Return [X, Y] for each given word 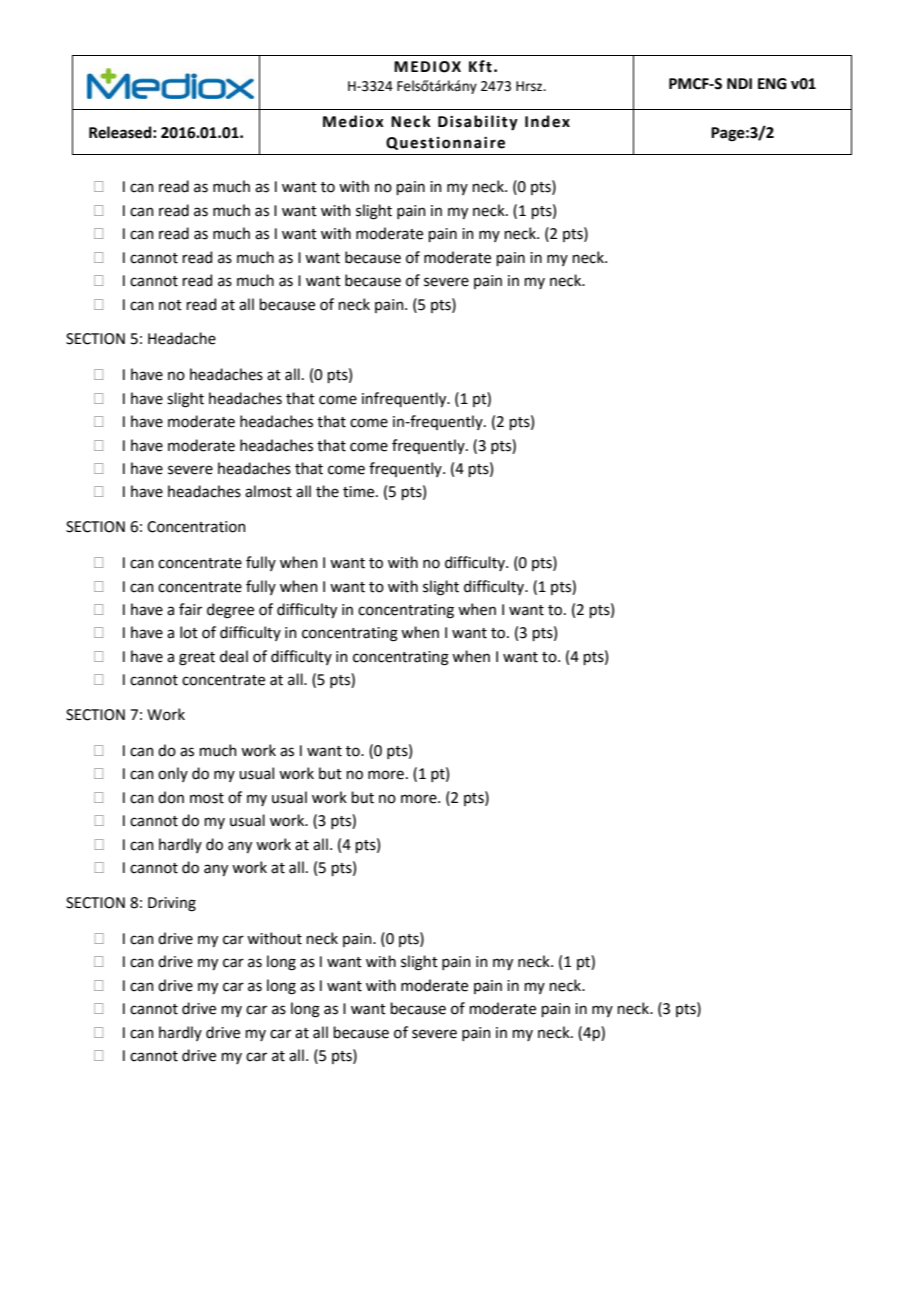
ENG [772, 84]
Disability [478, 123]
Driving [172, 904]
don [171, 797]
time [360, 492]
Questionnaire [445, 143]
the [327, 491]
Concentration [196, 527]
